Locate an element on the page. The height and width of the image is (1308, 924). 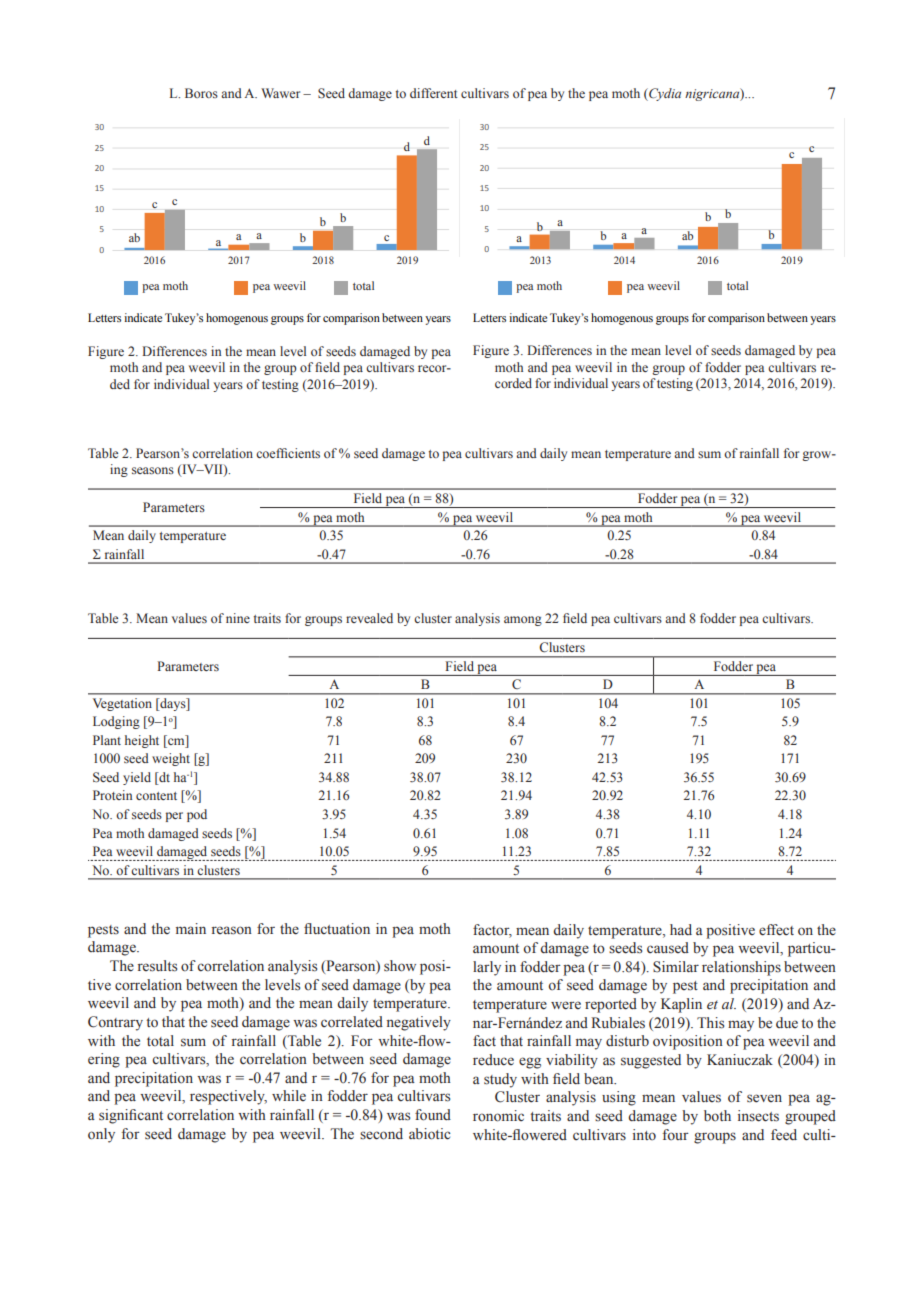
both is located at coordinates (717, 1115).
